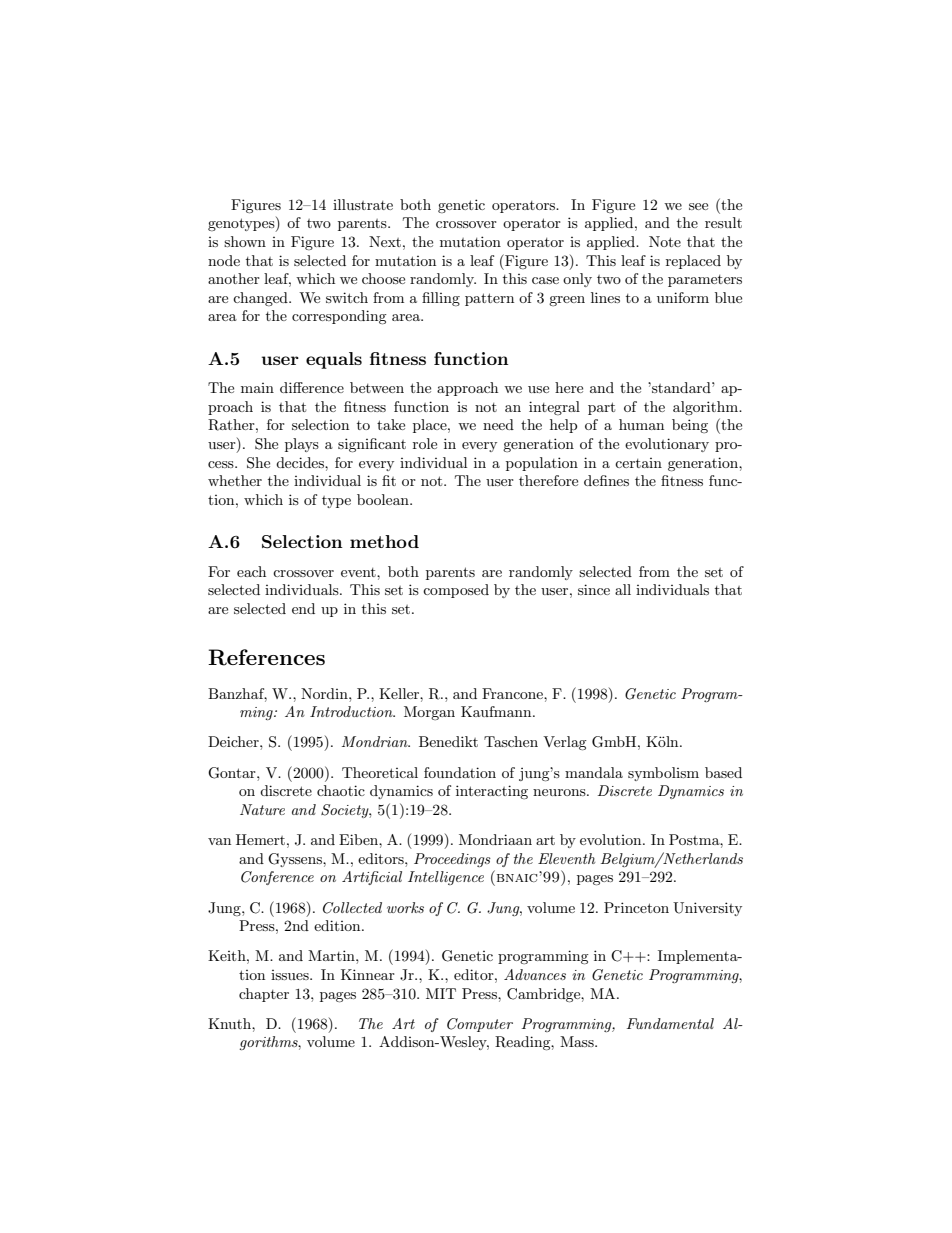 The width and height of the page is (952, 1233). Describe the element at coordinates (670, 1023) in the page. I see `Fundamental` at that location.
